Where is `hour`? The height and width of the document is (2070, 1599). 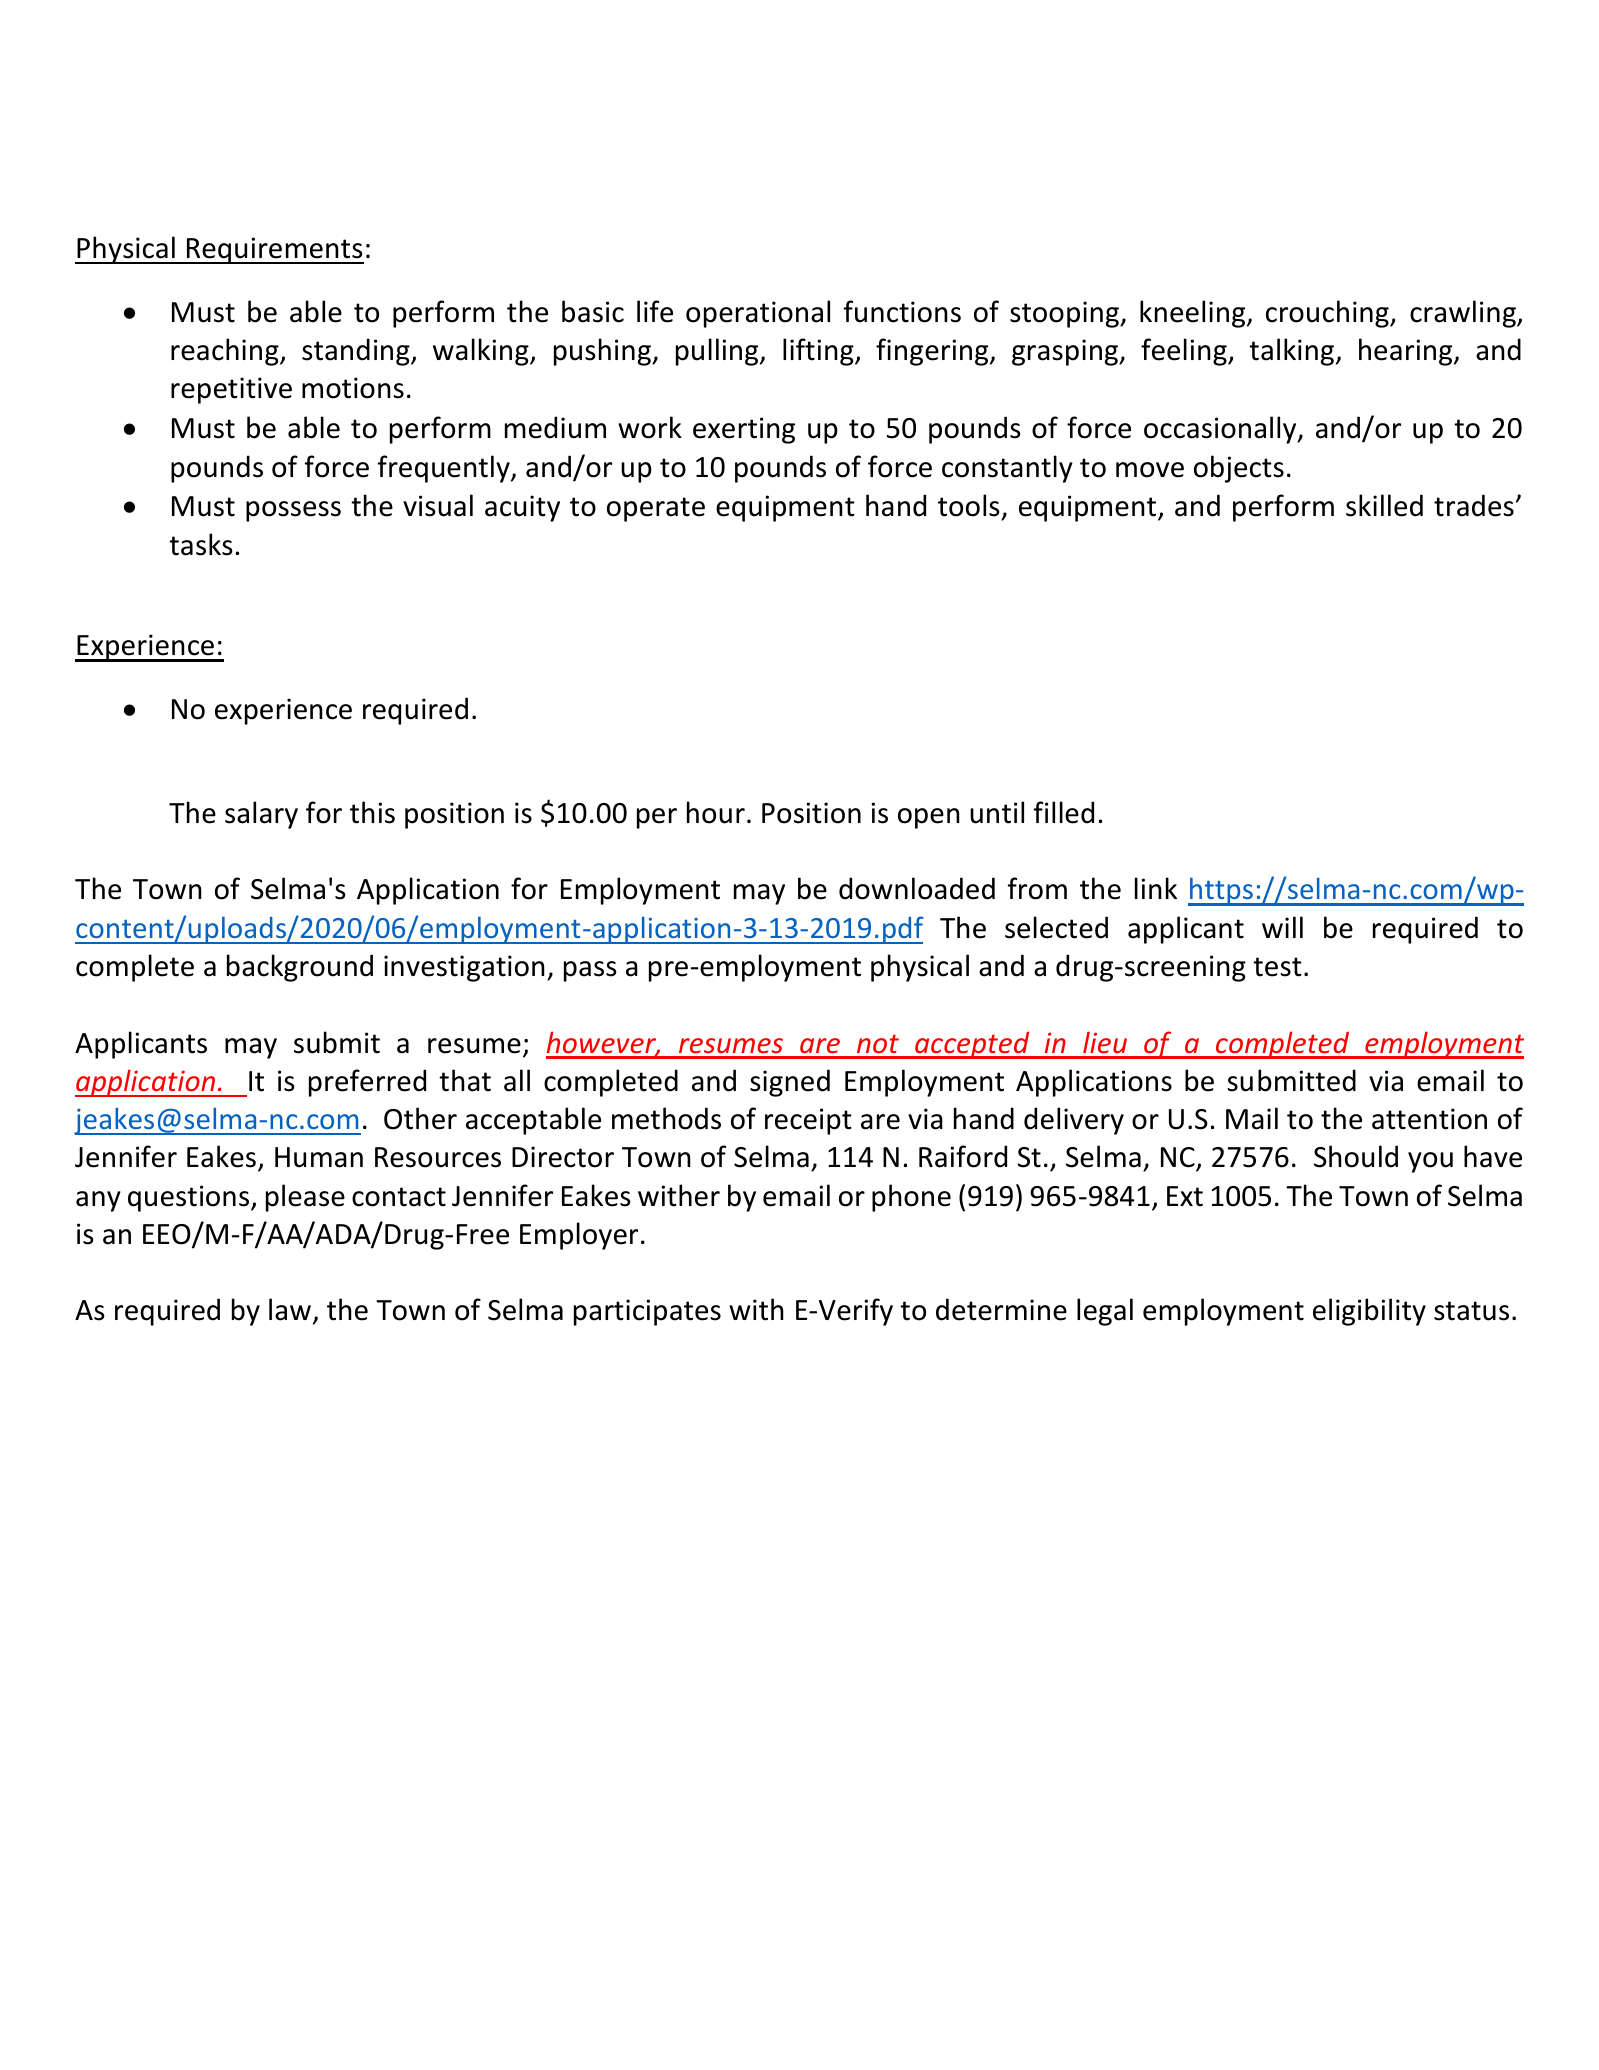
hour is located at coordinates (716, 812).
